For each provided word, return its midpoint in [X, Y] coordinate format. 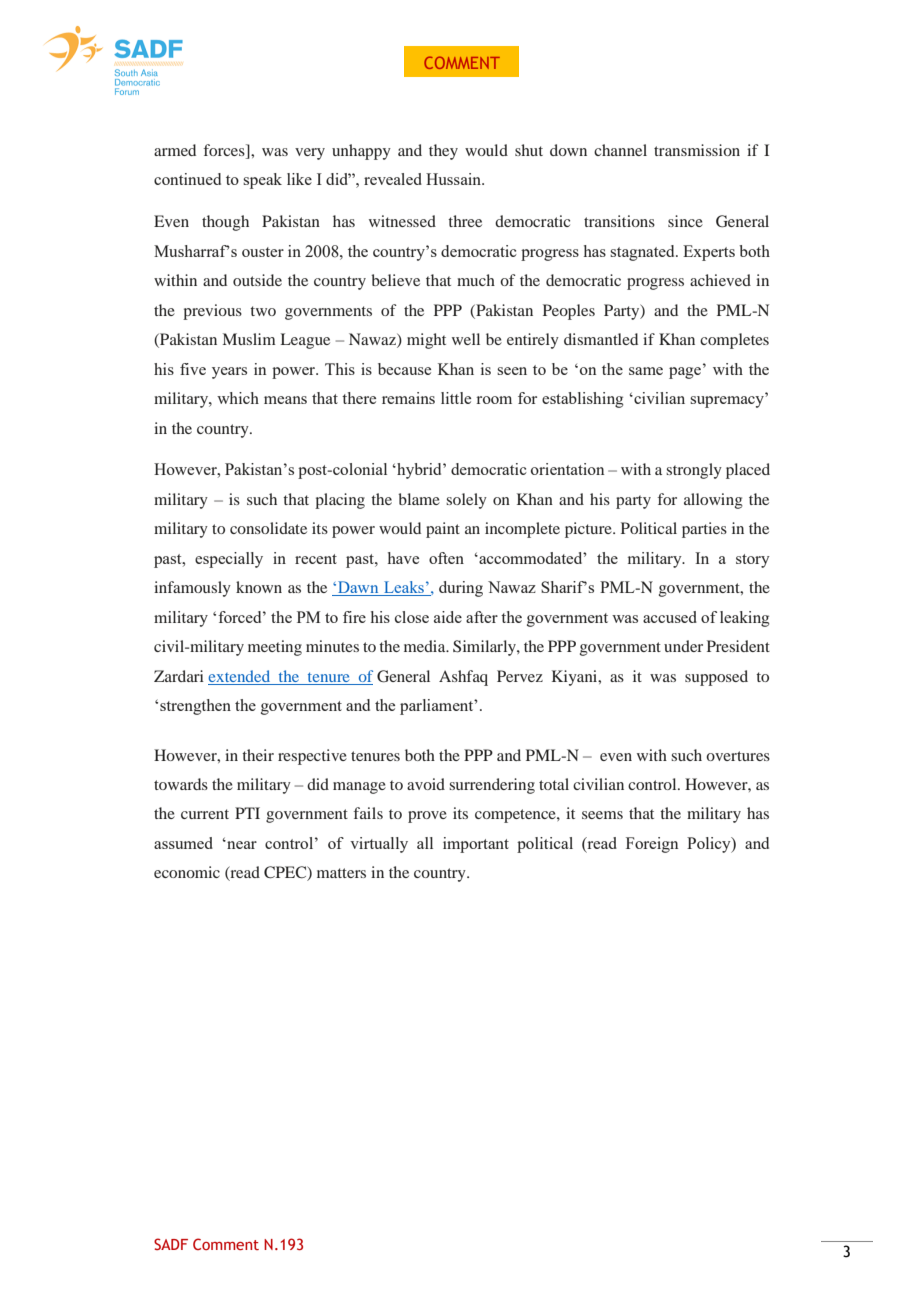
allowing [713, 501]
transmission [697, 150]
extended [240, 677]
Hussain [455, 179]
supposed [716, 678]
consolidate [268, 528]
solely [466, 501]
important [476, 845]
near [241, 844]
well [466, 339]
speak [262, 181]
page [685, 373]
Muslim [249, 339]
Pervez [520, 676]
